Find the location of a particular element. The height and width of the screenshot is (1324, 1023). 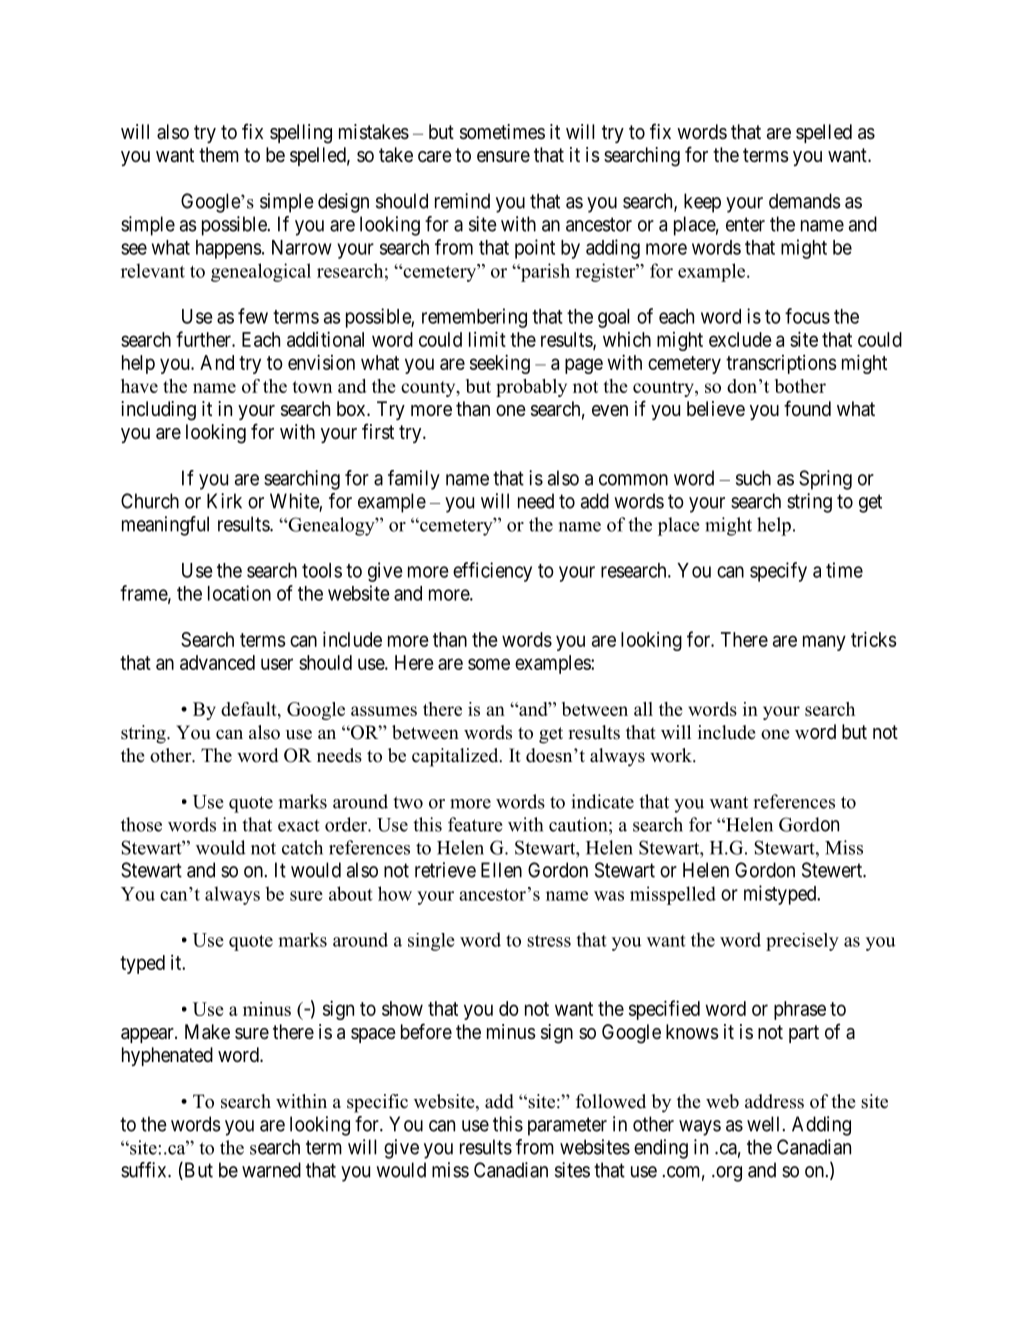

such is located at coordinates (753, 478).
